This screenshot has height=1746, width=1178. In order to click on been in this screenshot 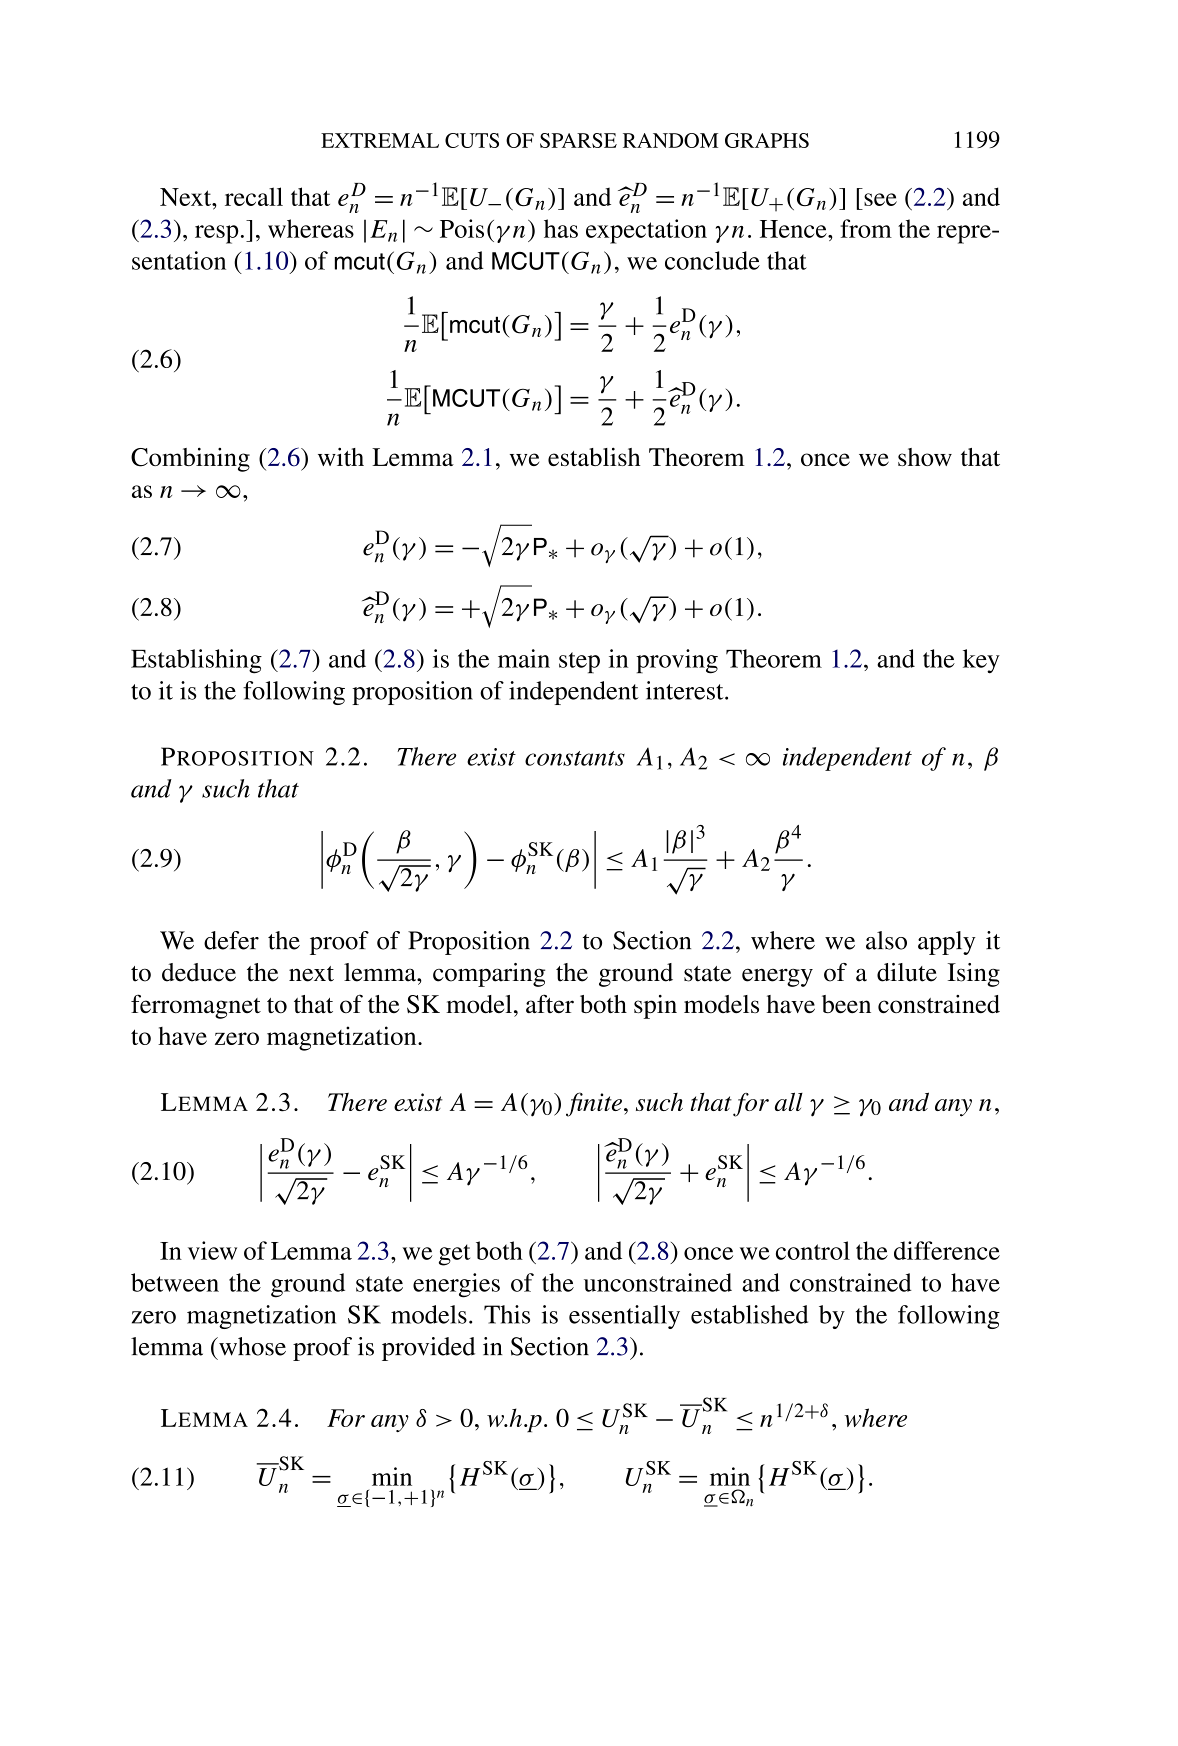, I will do `click(846, 1004)`.
